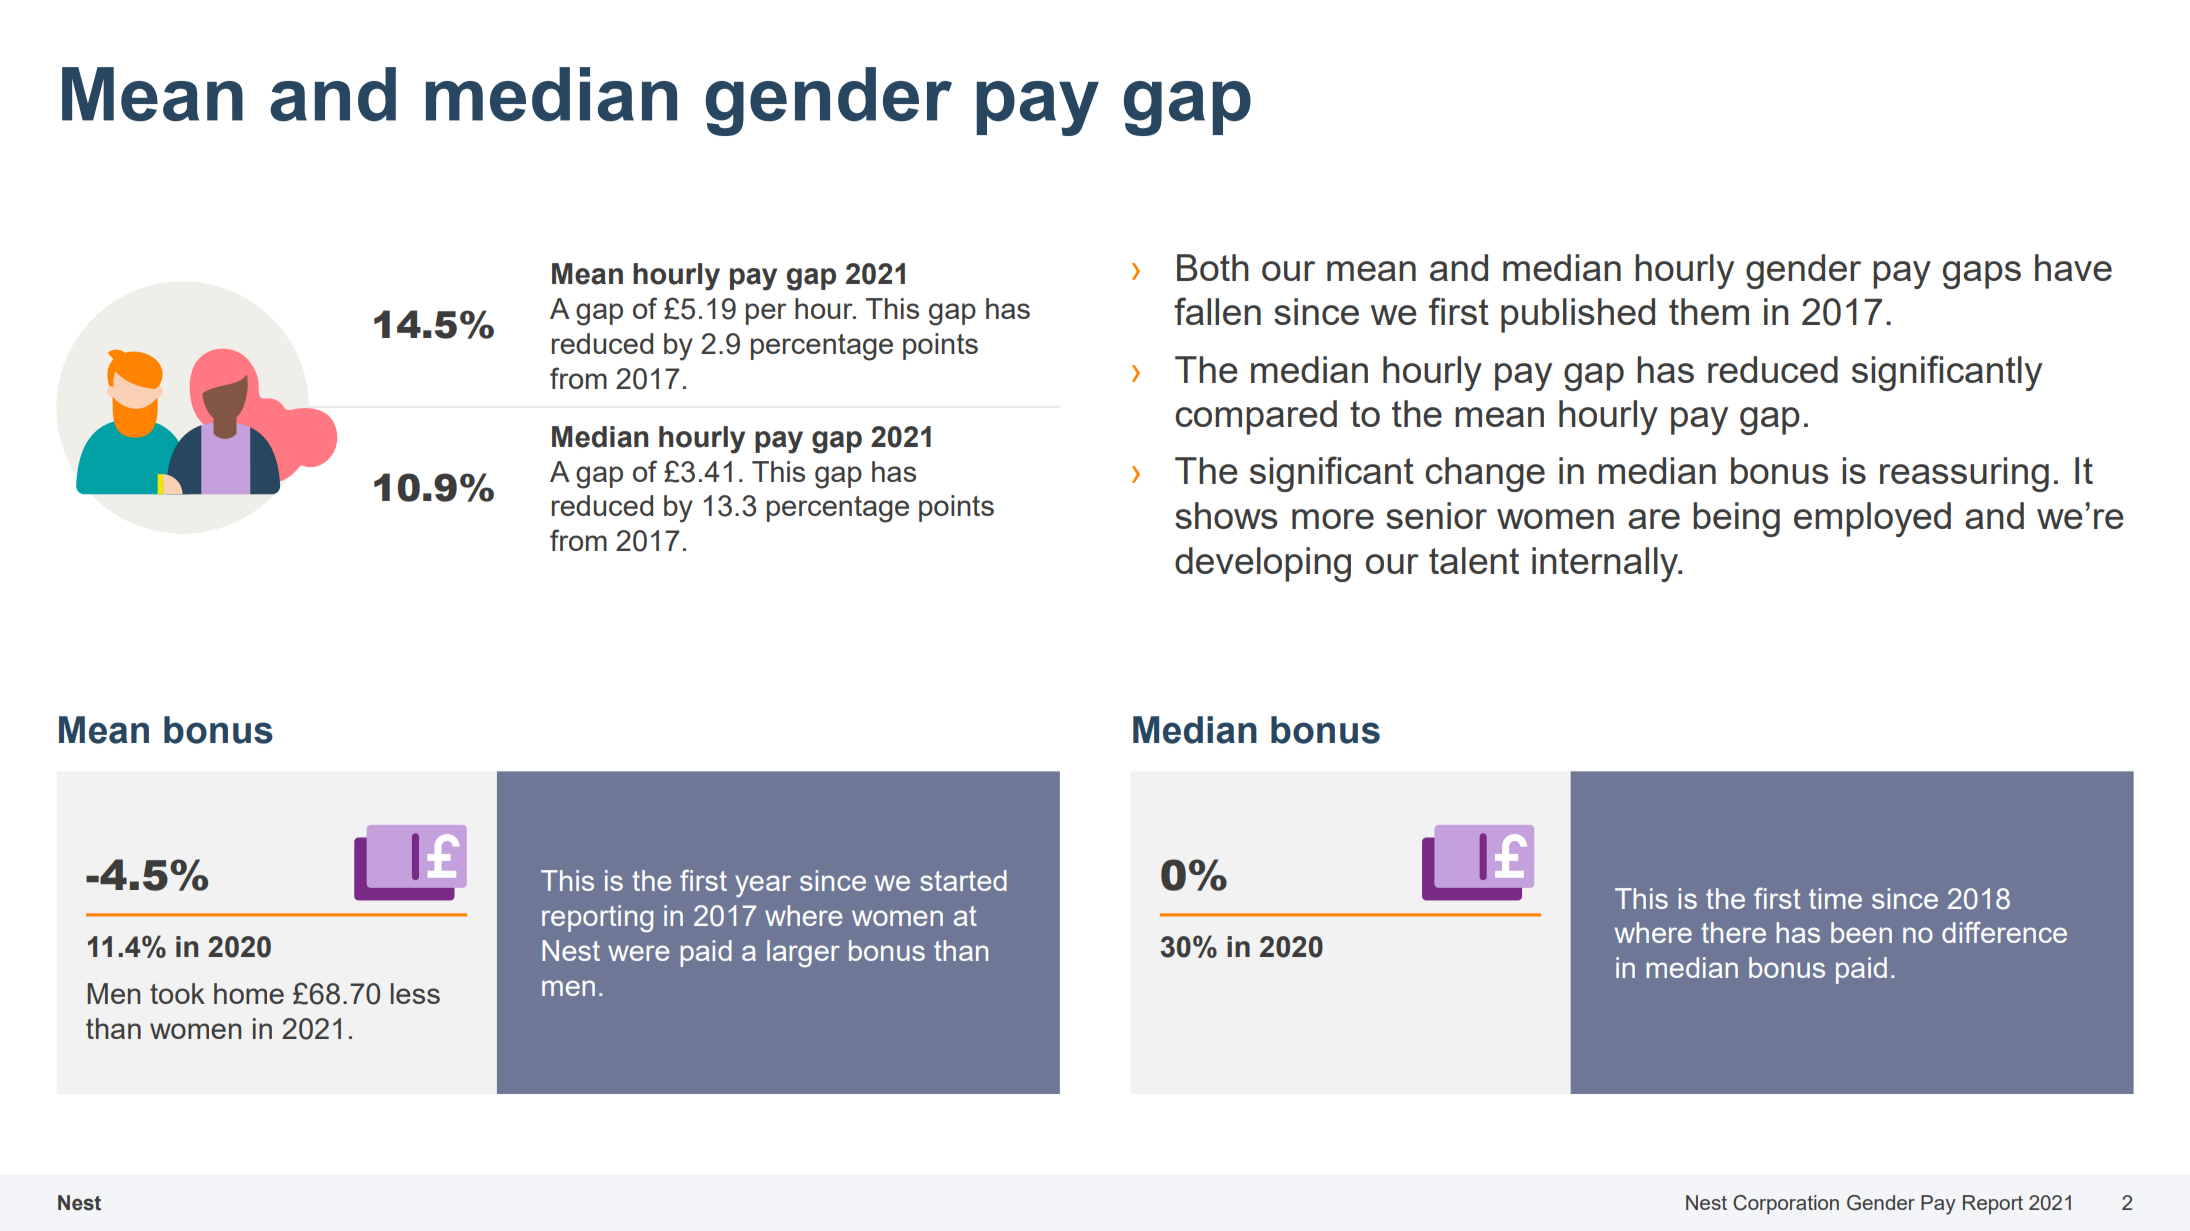 The width and height of the screenshot is (2190, 1231). I want to click on been, so click(1861, 932).
